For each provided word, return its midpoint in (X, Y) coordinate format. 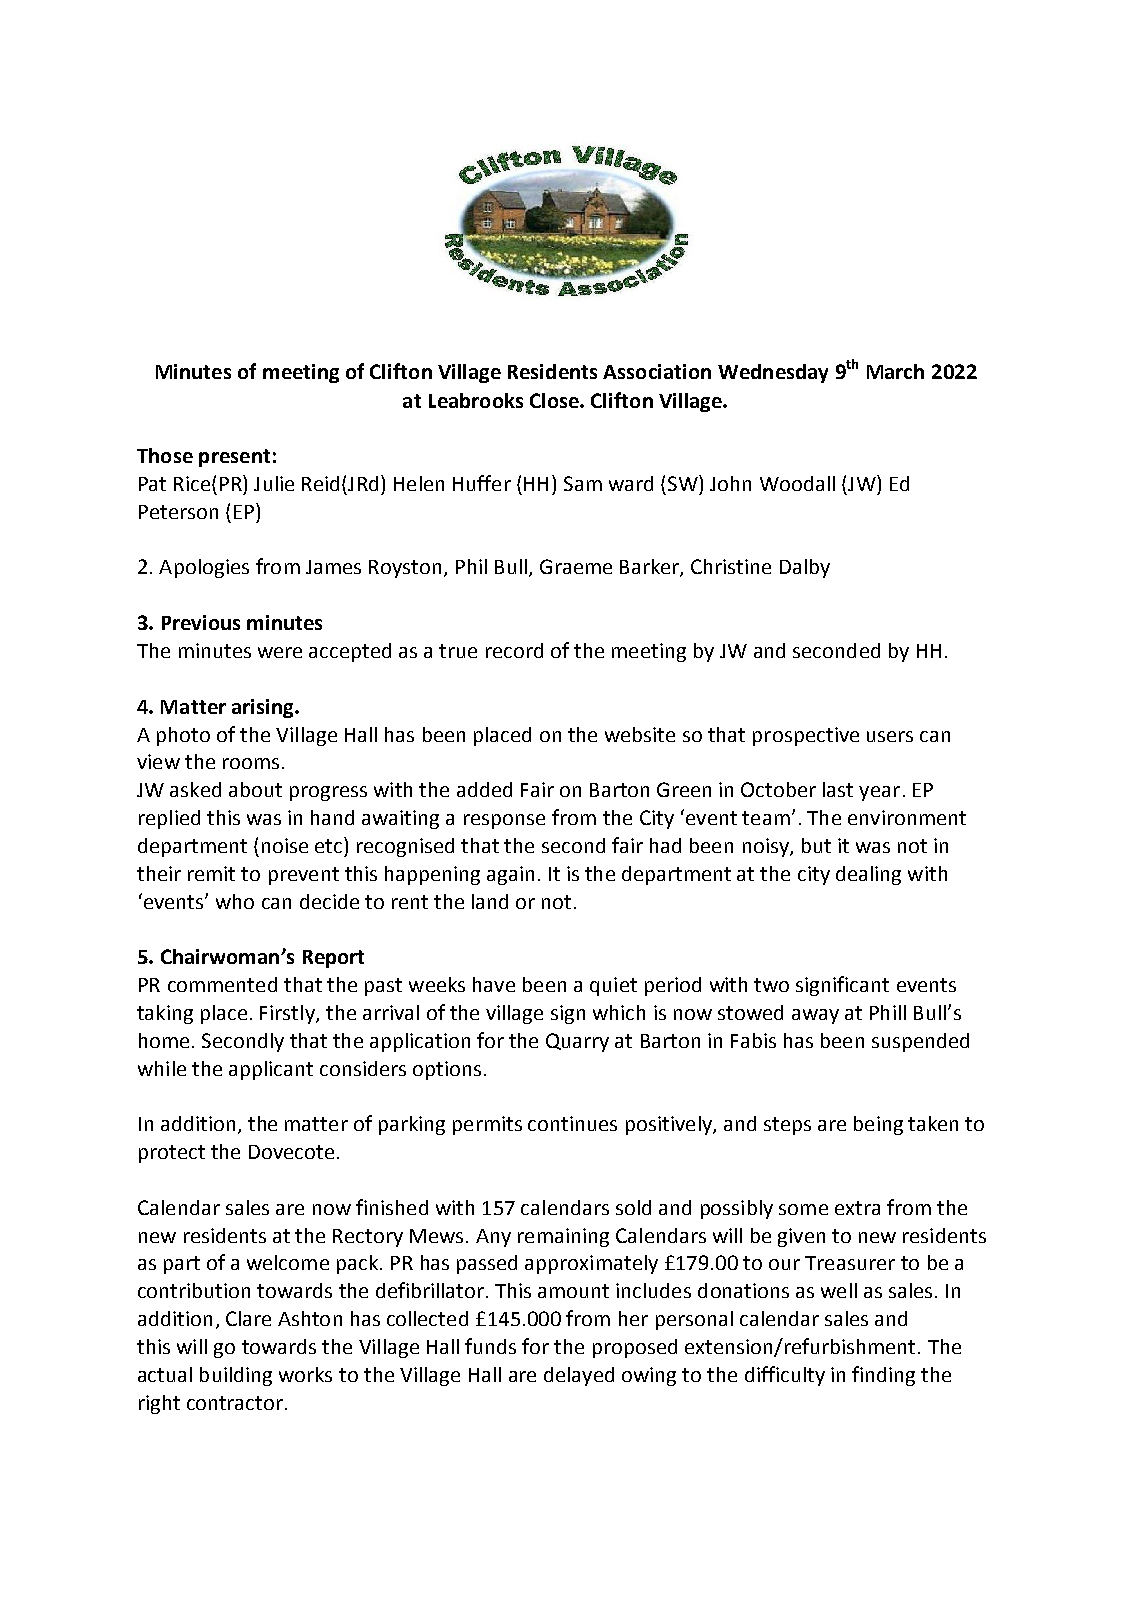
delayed (579, 1376)
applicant (271, 1070)
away (815, 1016)
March (895, 371)
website (640, 734)
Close (555, 400)
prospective (806, 736)
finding (883, 1376)
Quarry (577, 1042)
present (234, 458)
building (236, 1376)
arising (264, 708)
